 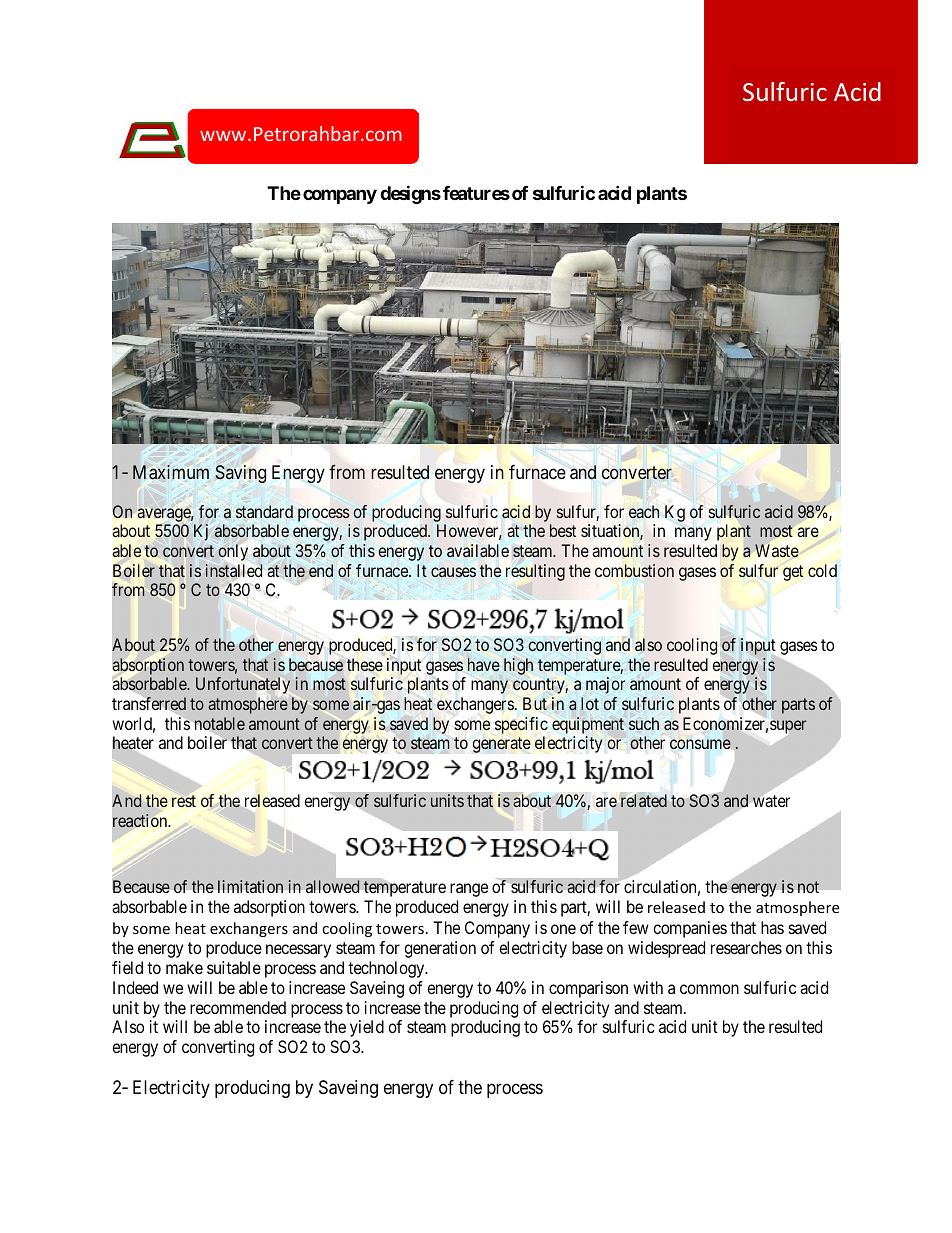 What do you see at coordinates (484, 664) in the image?
I see `have` at bounding box center [484, 664].
